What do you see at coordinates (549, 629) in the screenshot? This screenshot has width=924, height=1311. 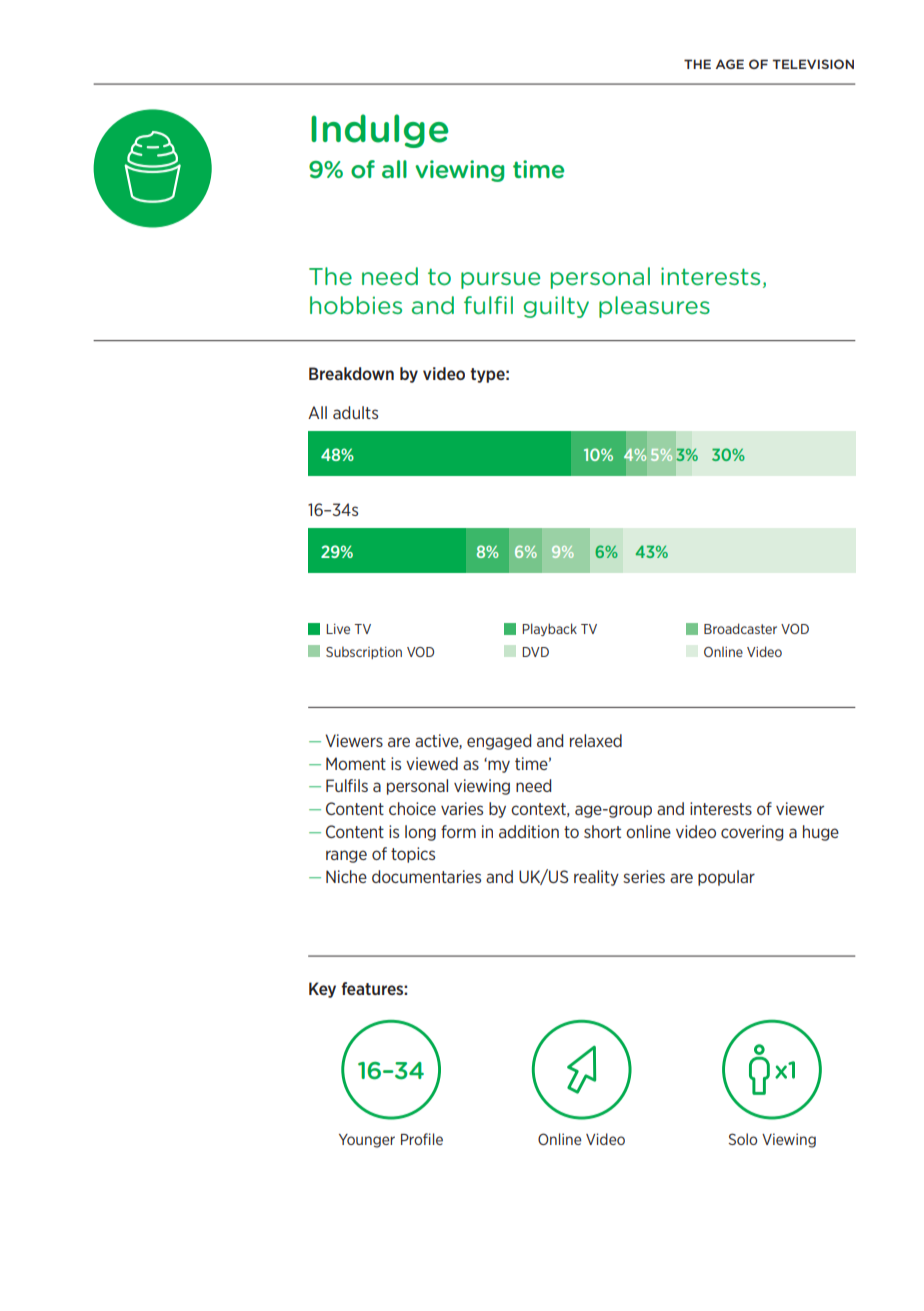 I see `Playback` at bounding box center [549, 629].
